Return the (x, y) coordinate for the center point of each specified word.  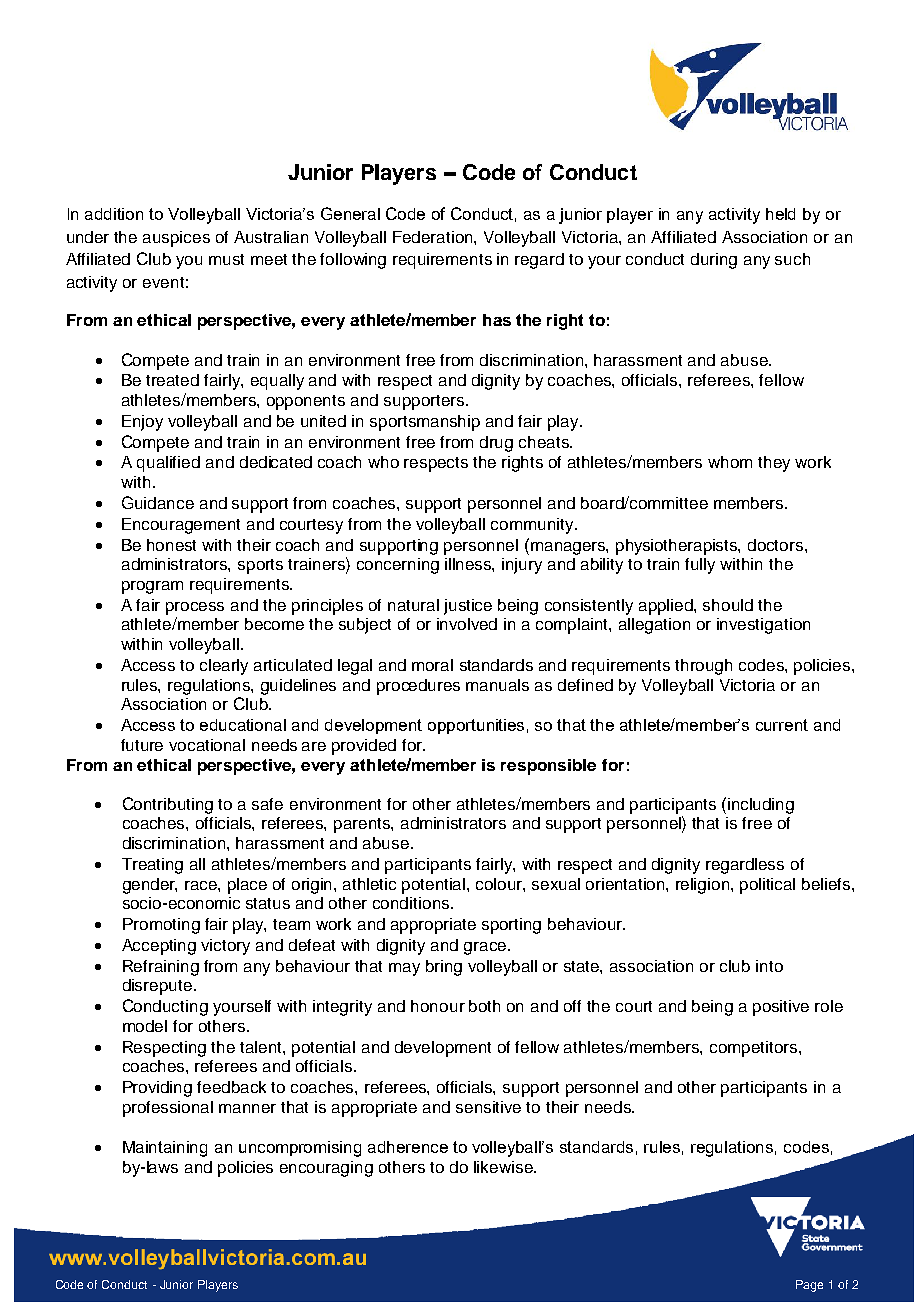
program (152, 587)
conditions (411, 903)
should (728, 605)
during (714, 261)
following (353, 261)
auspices (176, 239)
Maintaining (165, 1149)
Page (809, 1286)
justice (468, 607)
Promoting (161, 926)
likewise (504, 1167)
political (767, 886)
